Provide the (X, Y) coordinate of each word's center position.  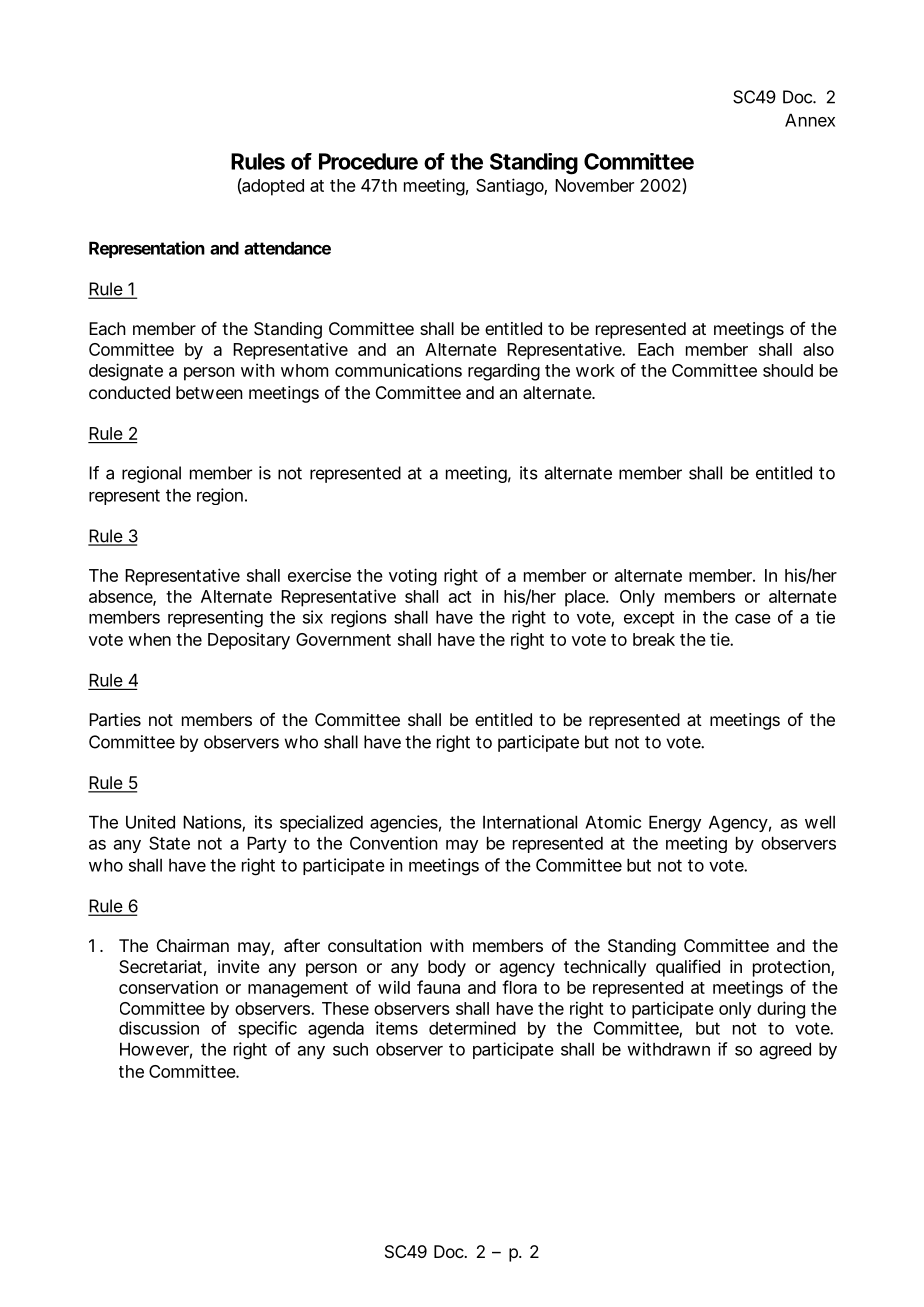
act (460, 597)
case (753, 619)
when (149, 639)
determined (472, 1028)
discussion (159, 1028)
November (594, 185)
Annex (810, 120)
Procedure (368, 161)
